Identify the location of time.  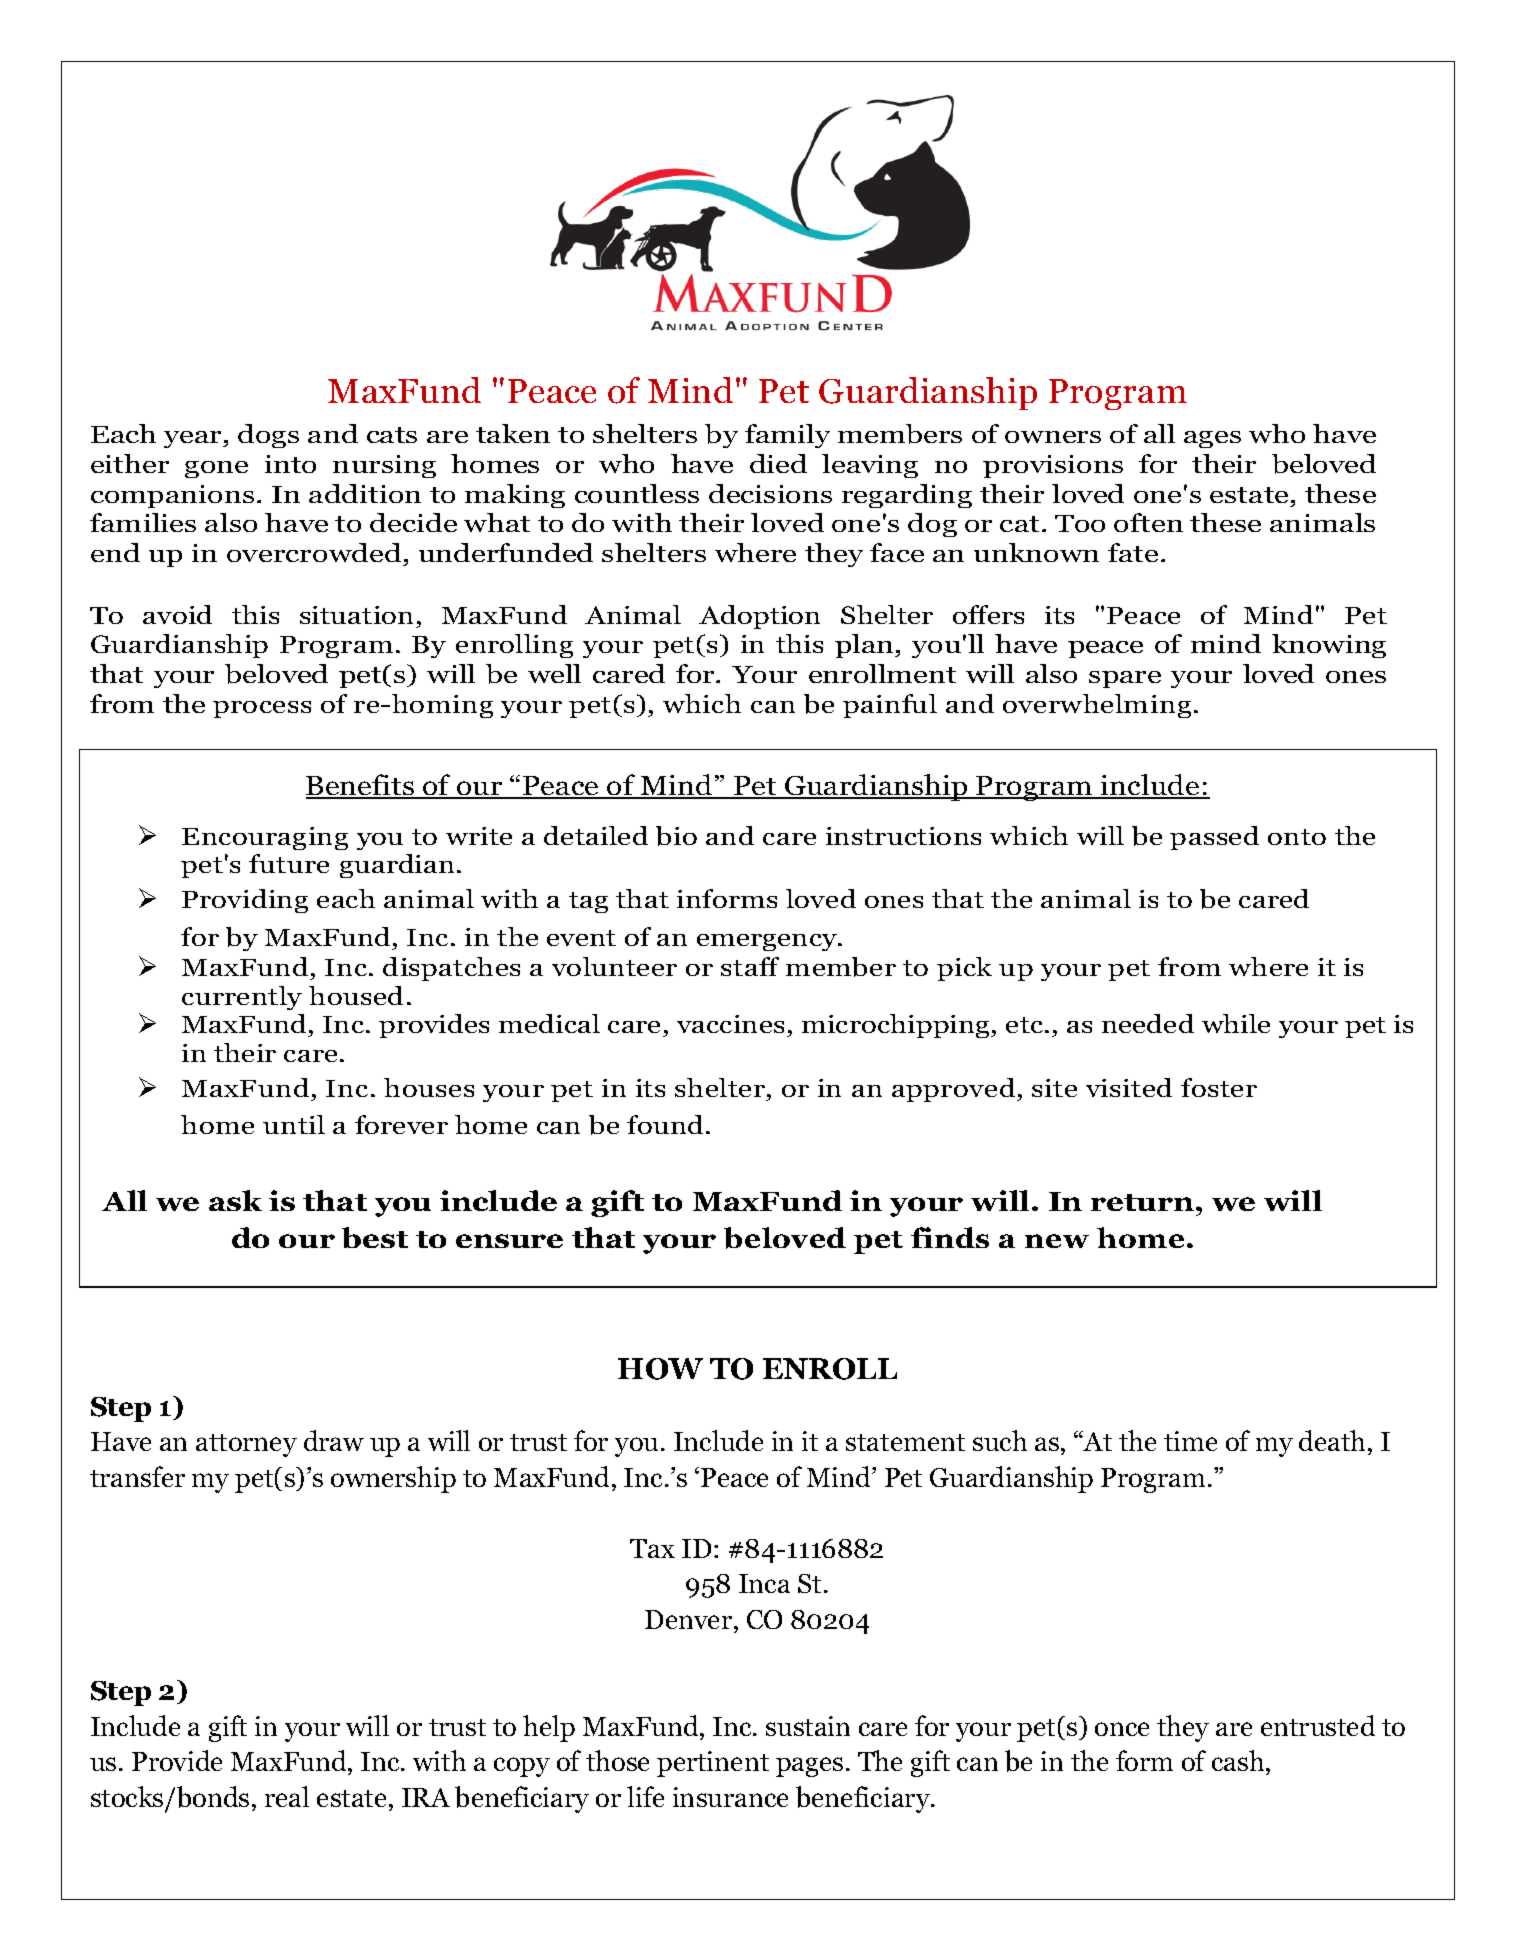
(1190, 1441).
